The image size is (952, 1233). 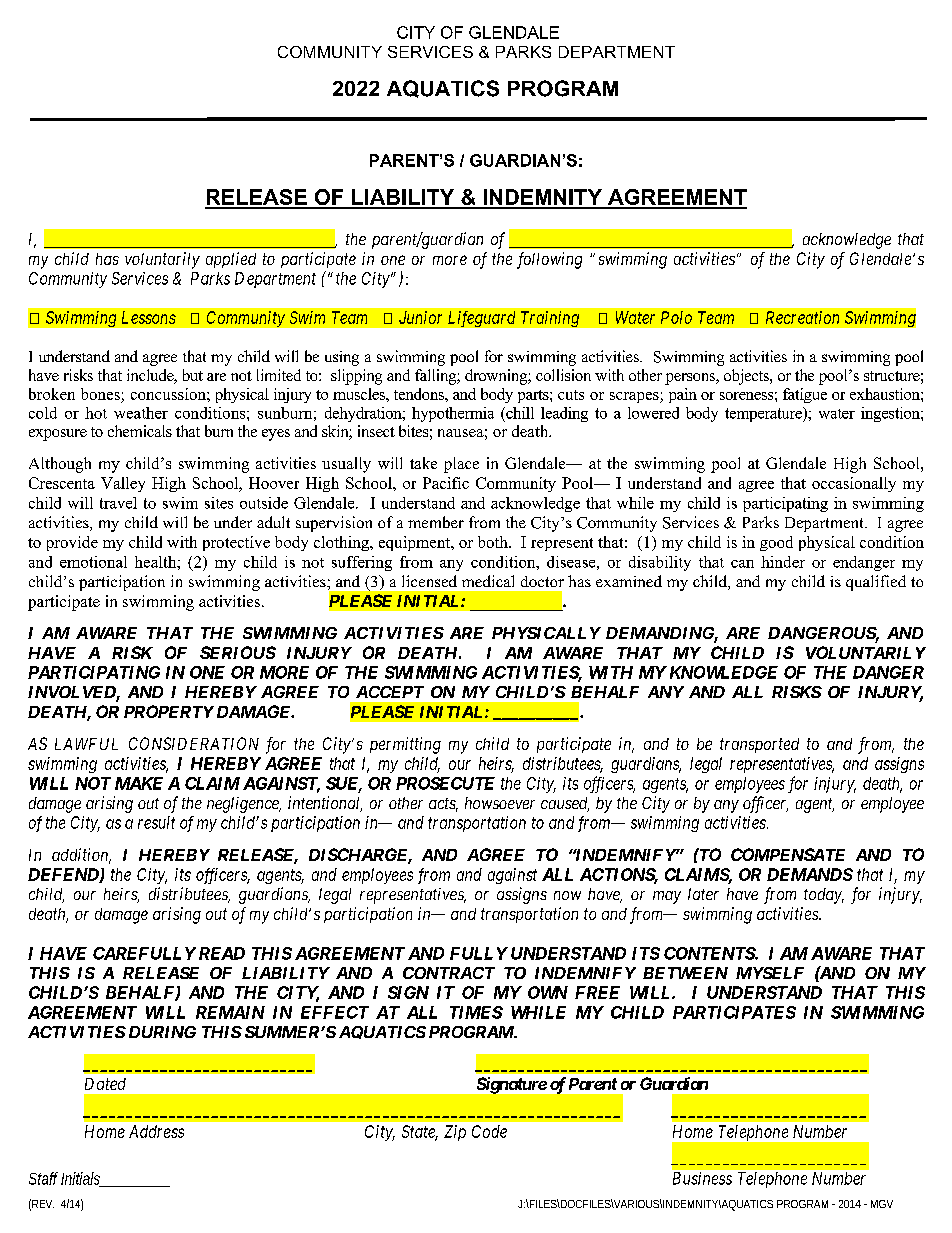 I want to click on Lifeguard, so click(x=481, y=319).
